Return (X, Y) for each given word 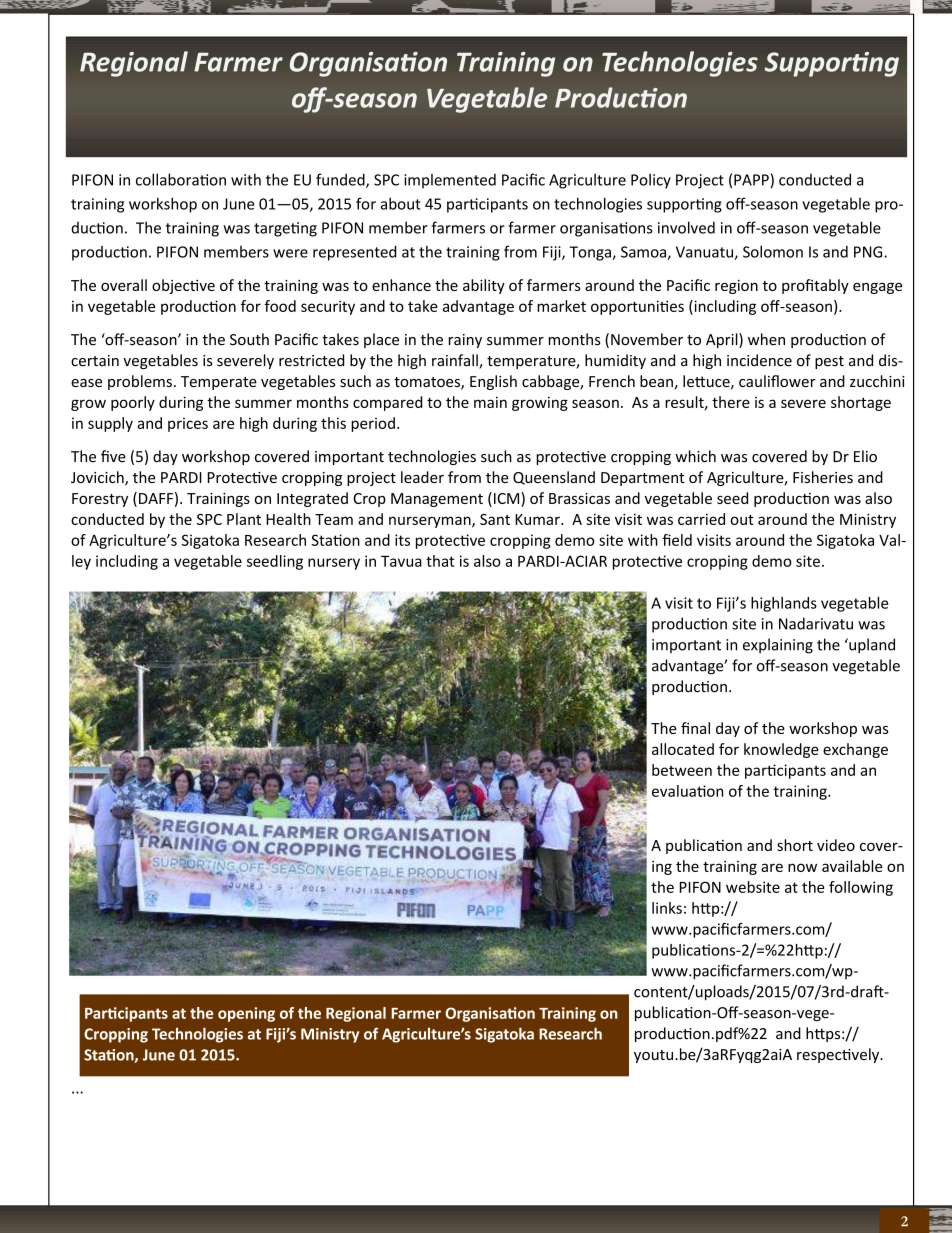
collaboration (181, 179)
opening (246, 1014)
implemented (450, 181)
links (667, 908)
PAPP (751, 180)
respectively (839, 1055)
